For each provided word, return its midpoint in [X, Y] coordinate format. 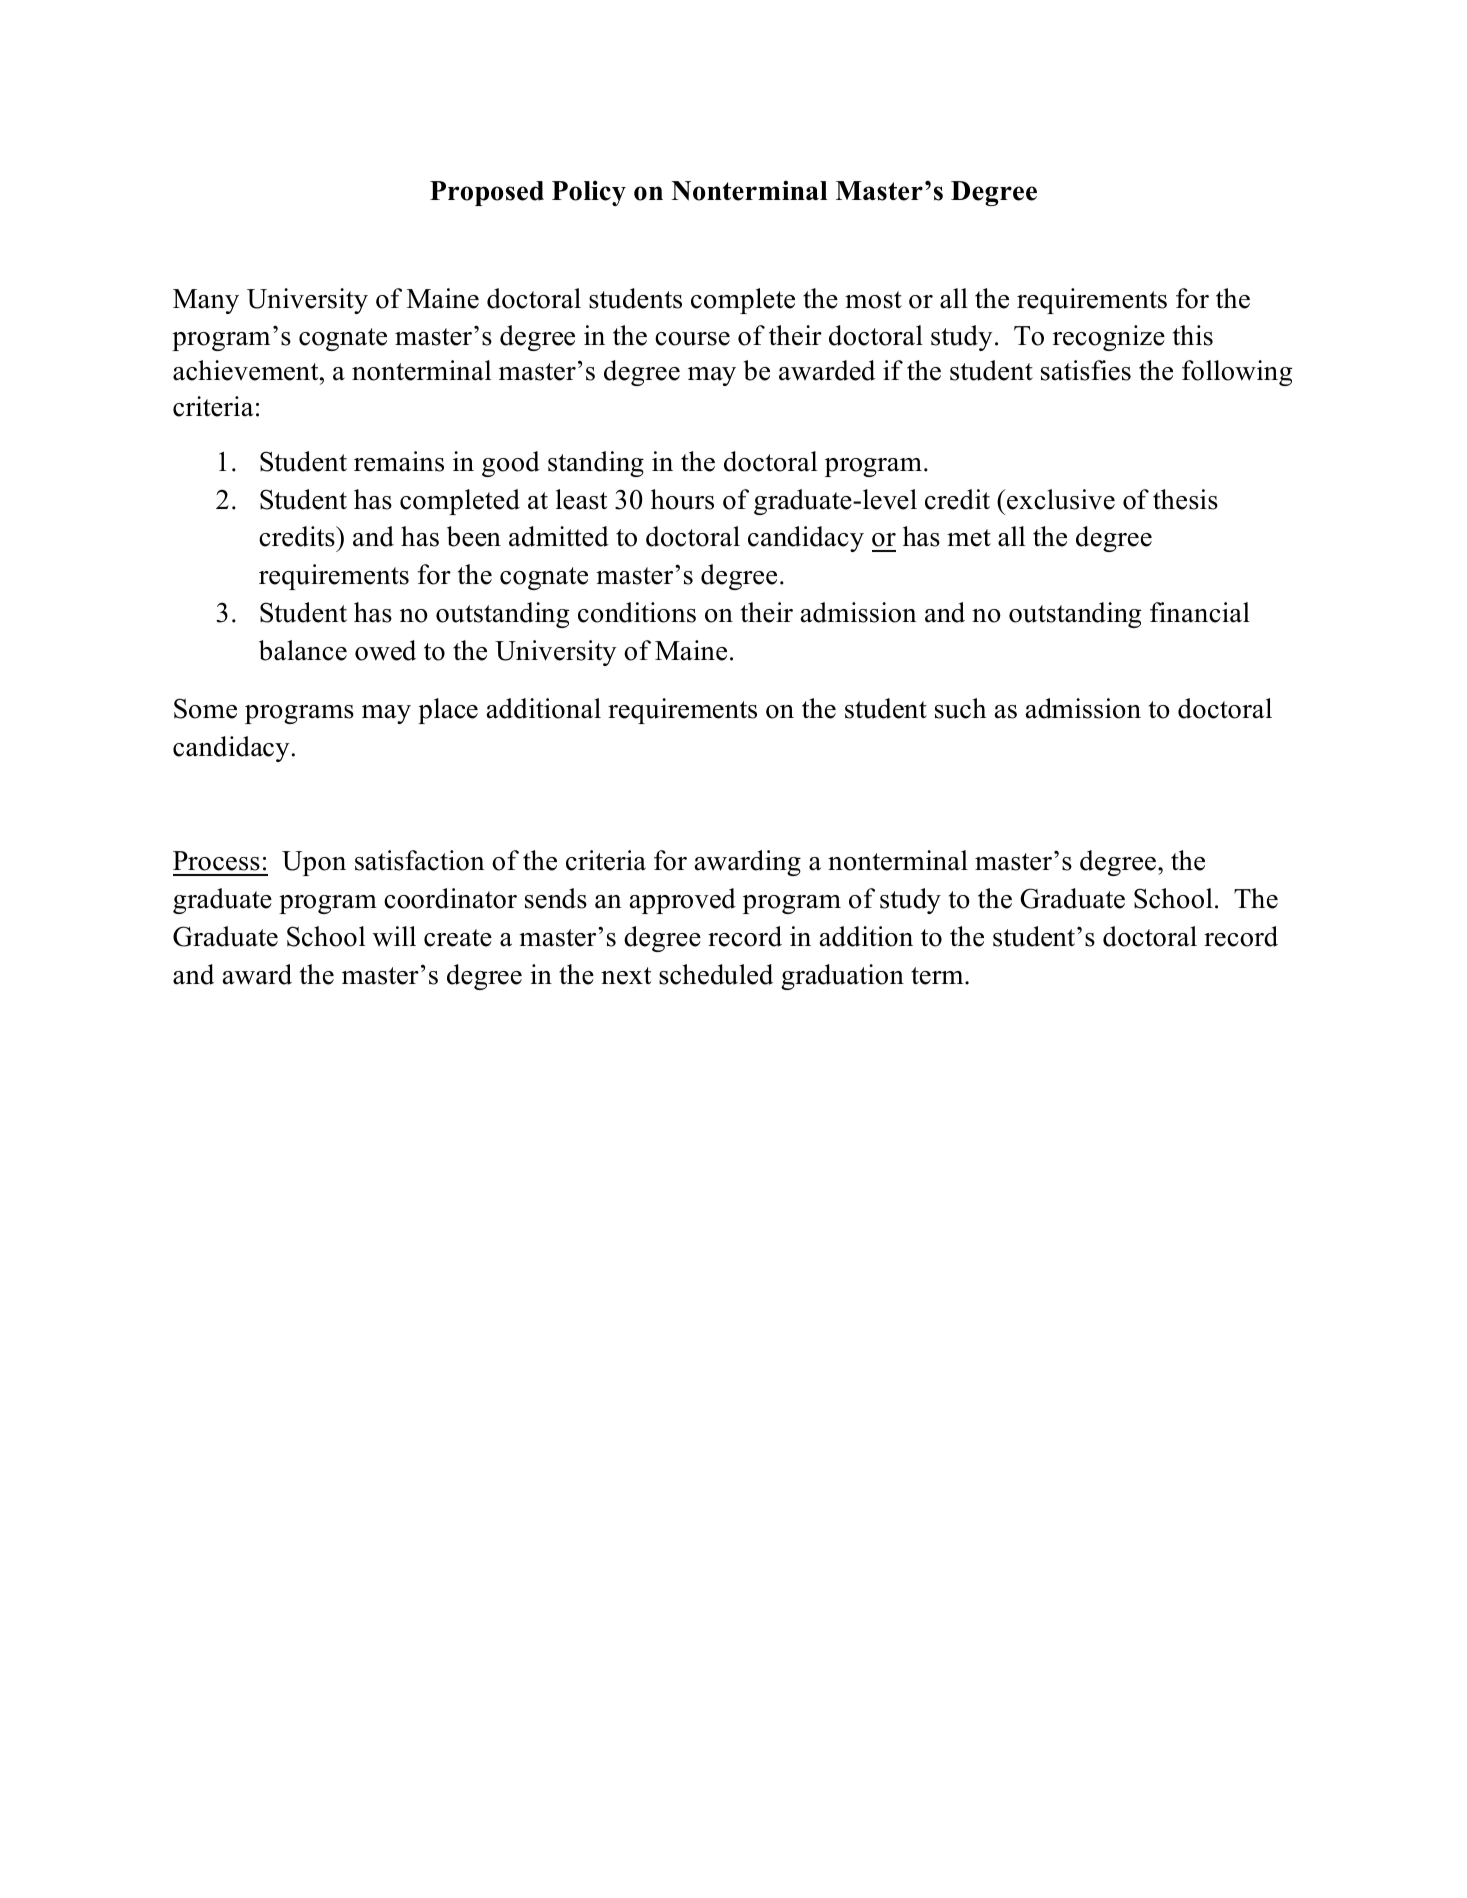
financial [1200, 612]
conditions [637, 612]
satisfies [1086, 370]
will [394, 936]
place [448, 711]
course [692, 339]
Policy [589, 193]
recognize [1109, 338]
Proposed [487, 193]
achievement [247, 370]
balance [303, 650]
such [960, 708]
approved [683, 901]
